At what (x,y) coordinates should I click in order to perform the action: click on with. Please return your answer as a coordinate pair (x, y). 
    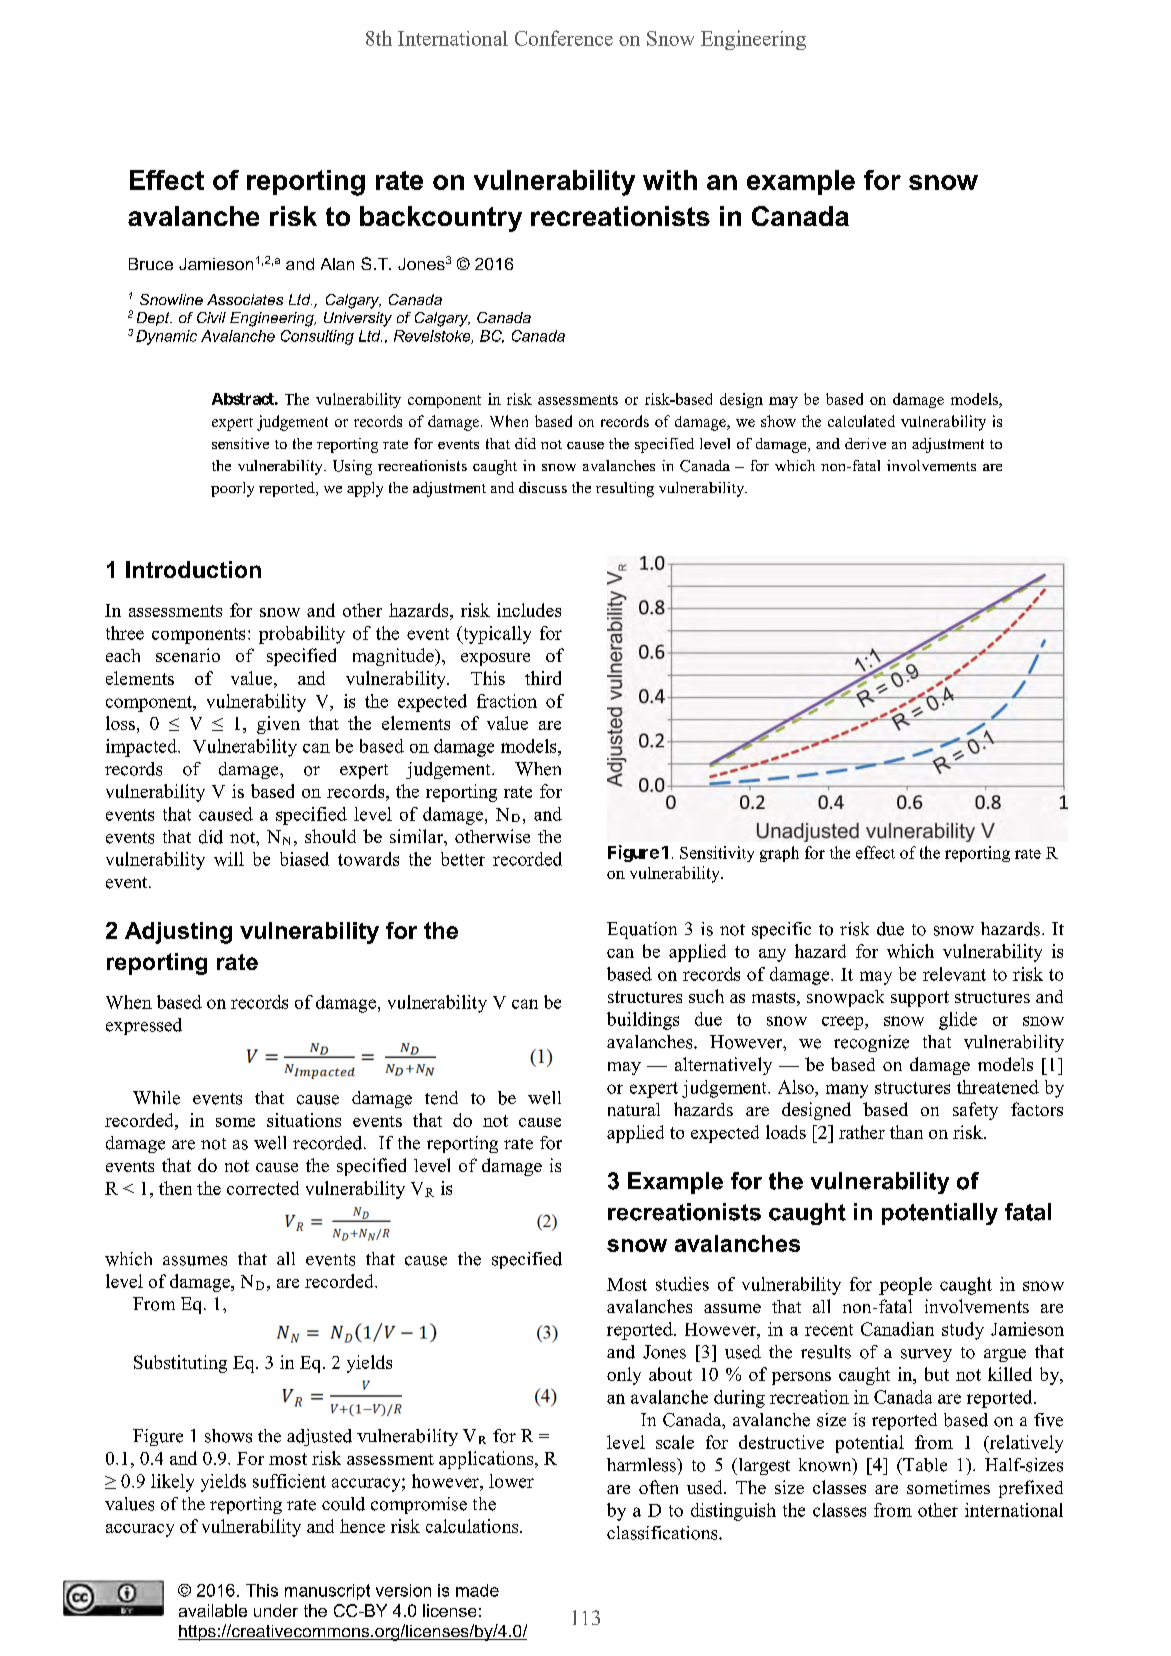
    Looking at the image, I should click on (670, 180).
